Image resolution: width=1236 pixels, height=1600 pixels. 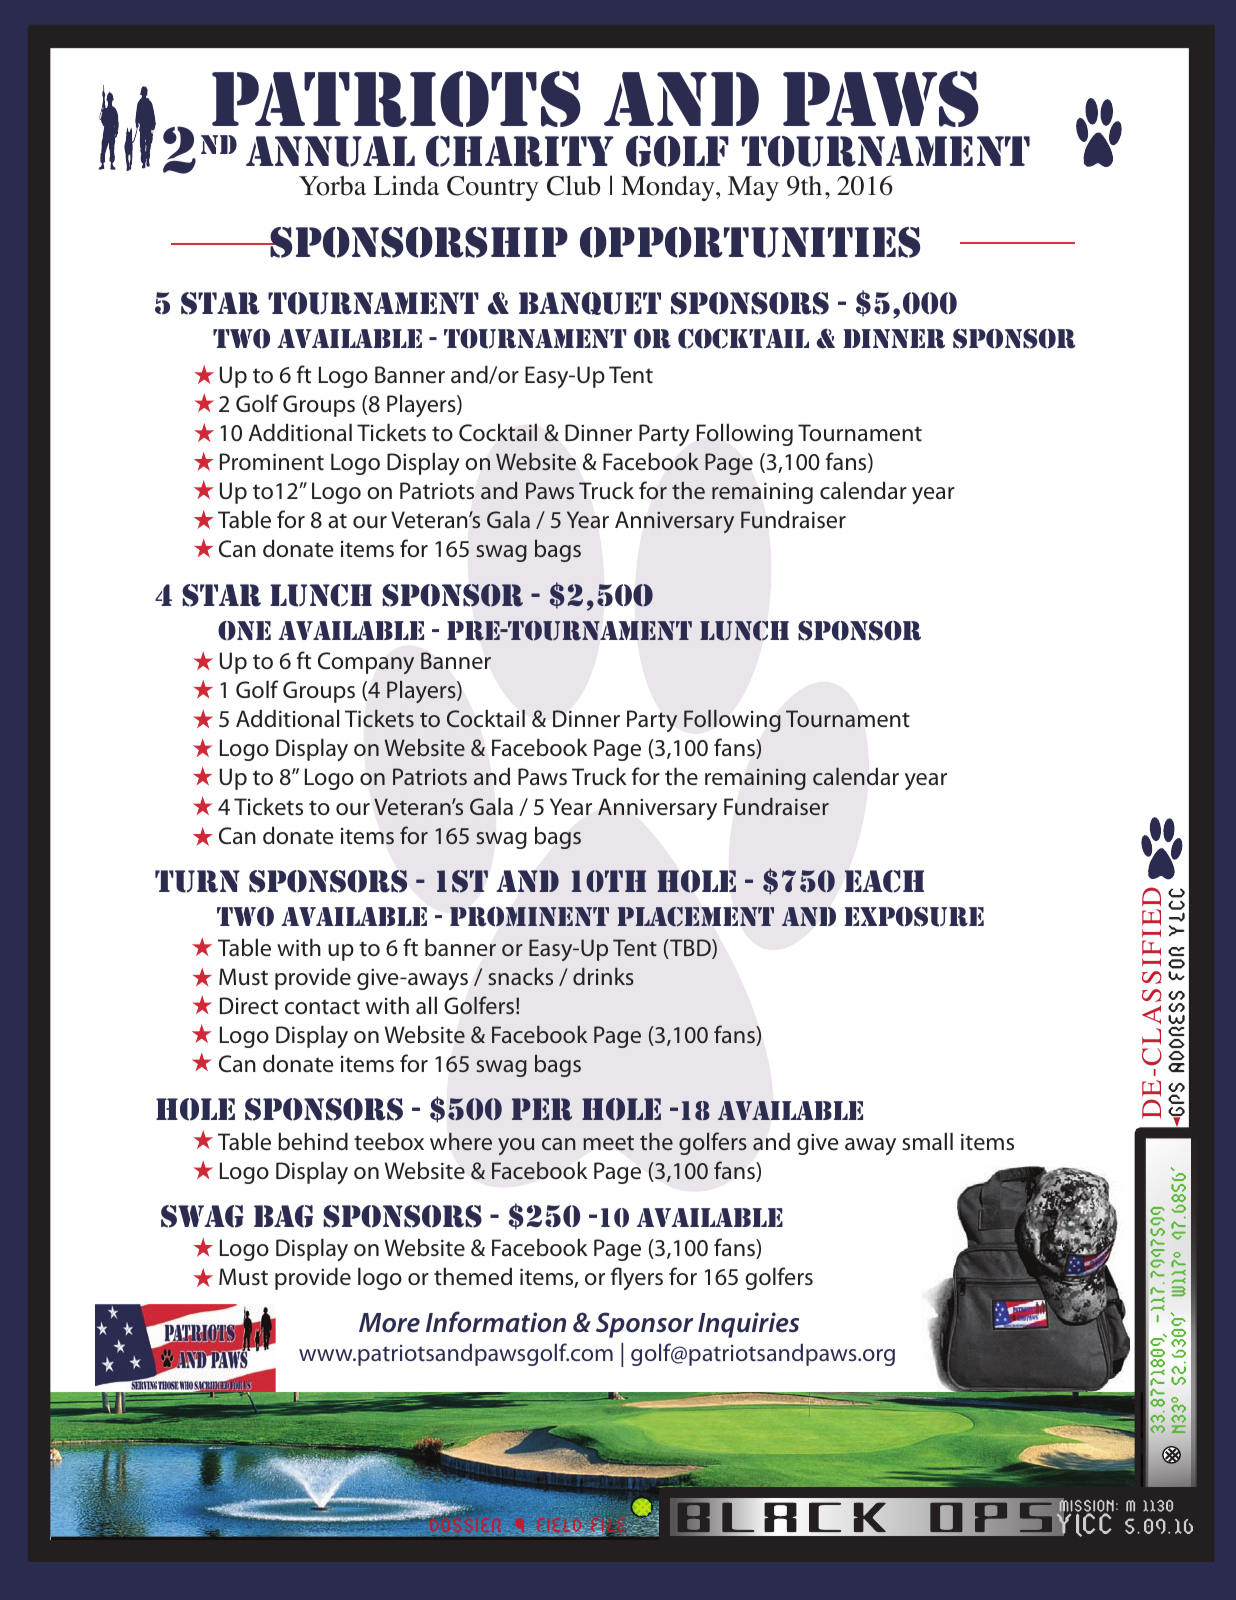 What do you see at coordinates (389, 1323) in the page?
I see `More` at bounding box center [389, 1323].
